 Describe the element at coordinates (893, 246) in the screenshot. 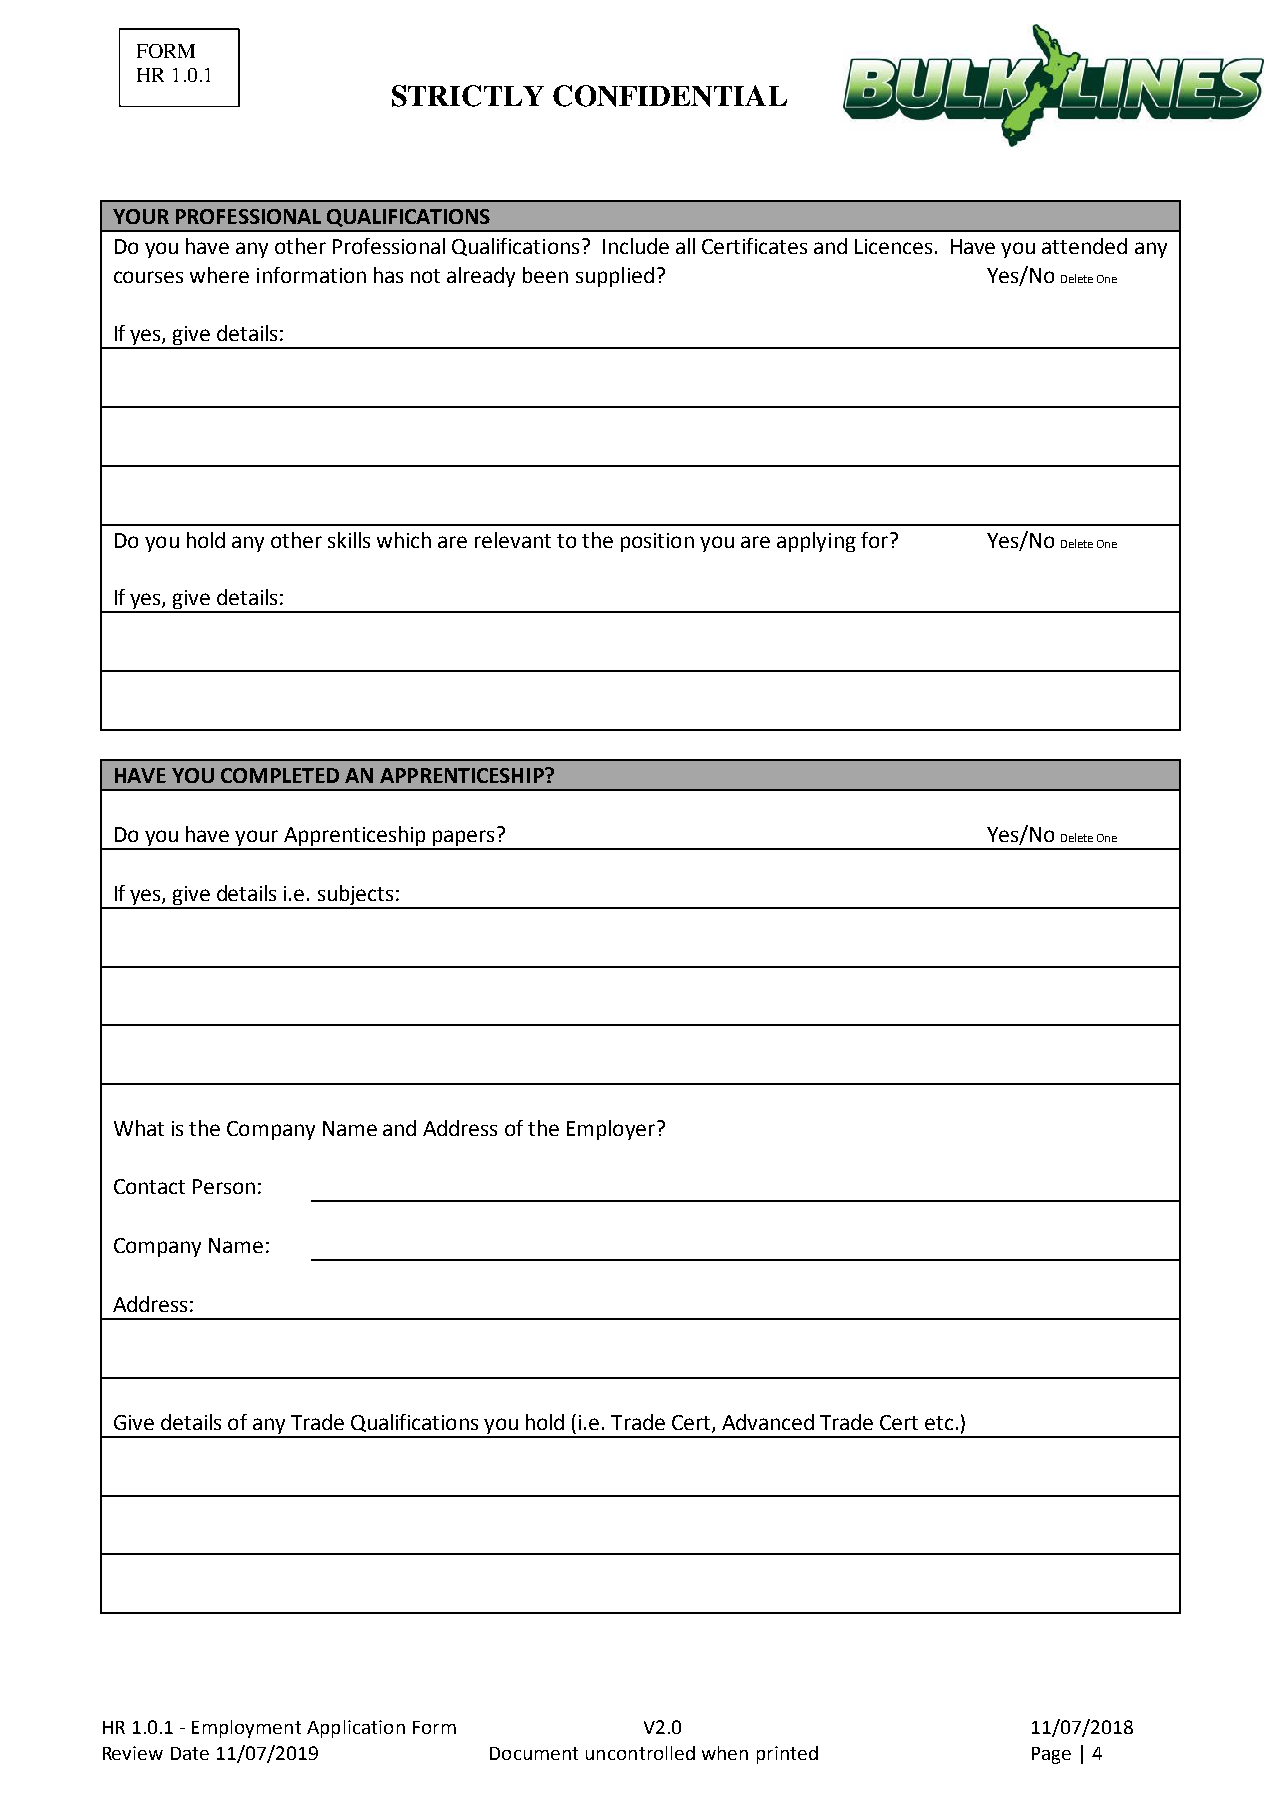

I see `Licences` at that location.
